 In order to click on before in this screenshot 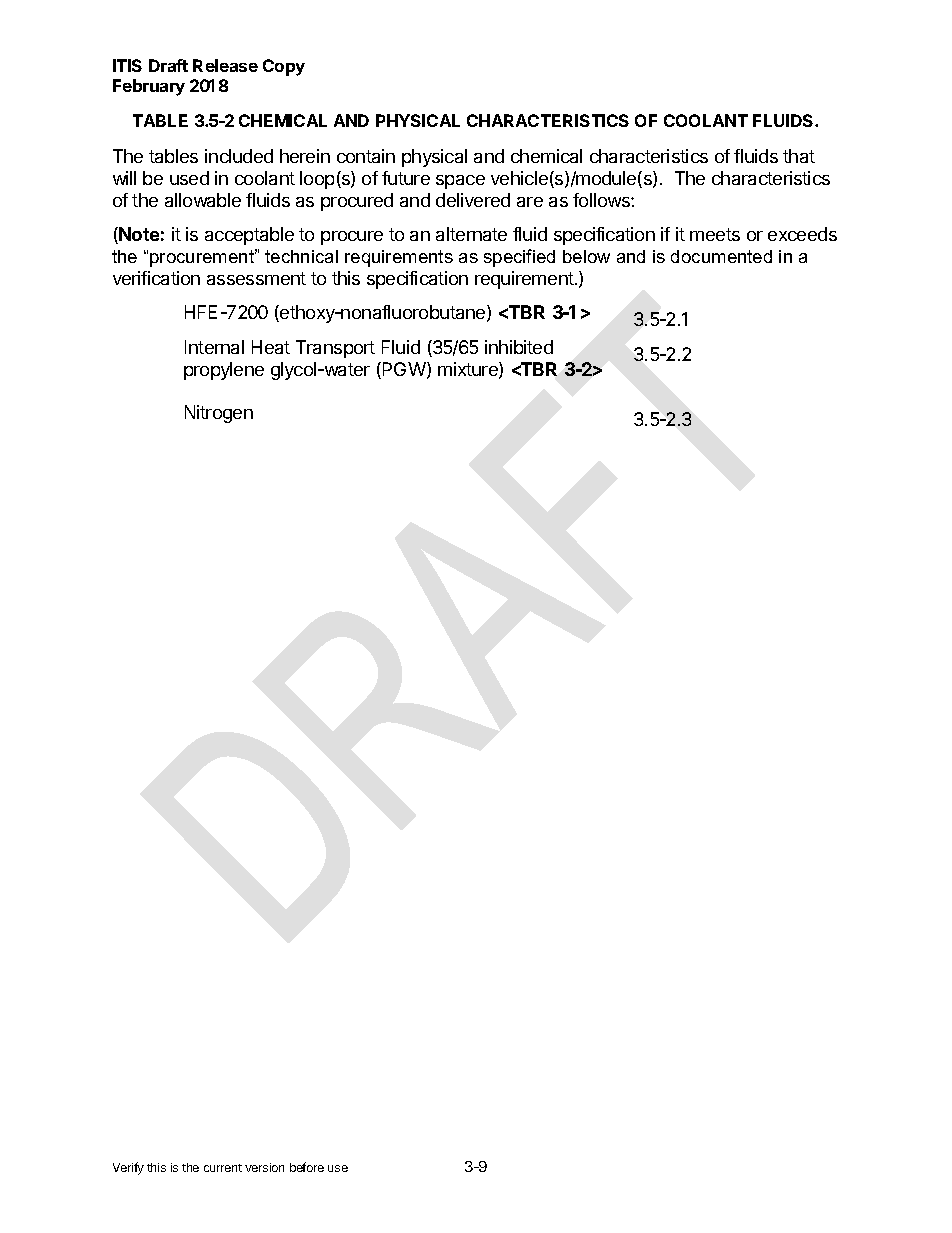, I will do `click(307, 1167)`.
